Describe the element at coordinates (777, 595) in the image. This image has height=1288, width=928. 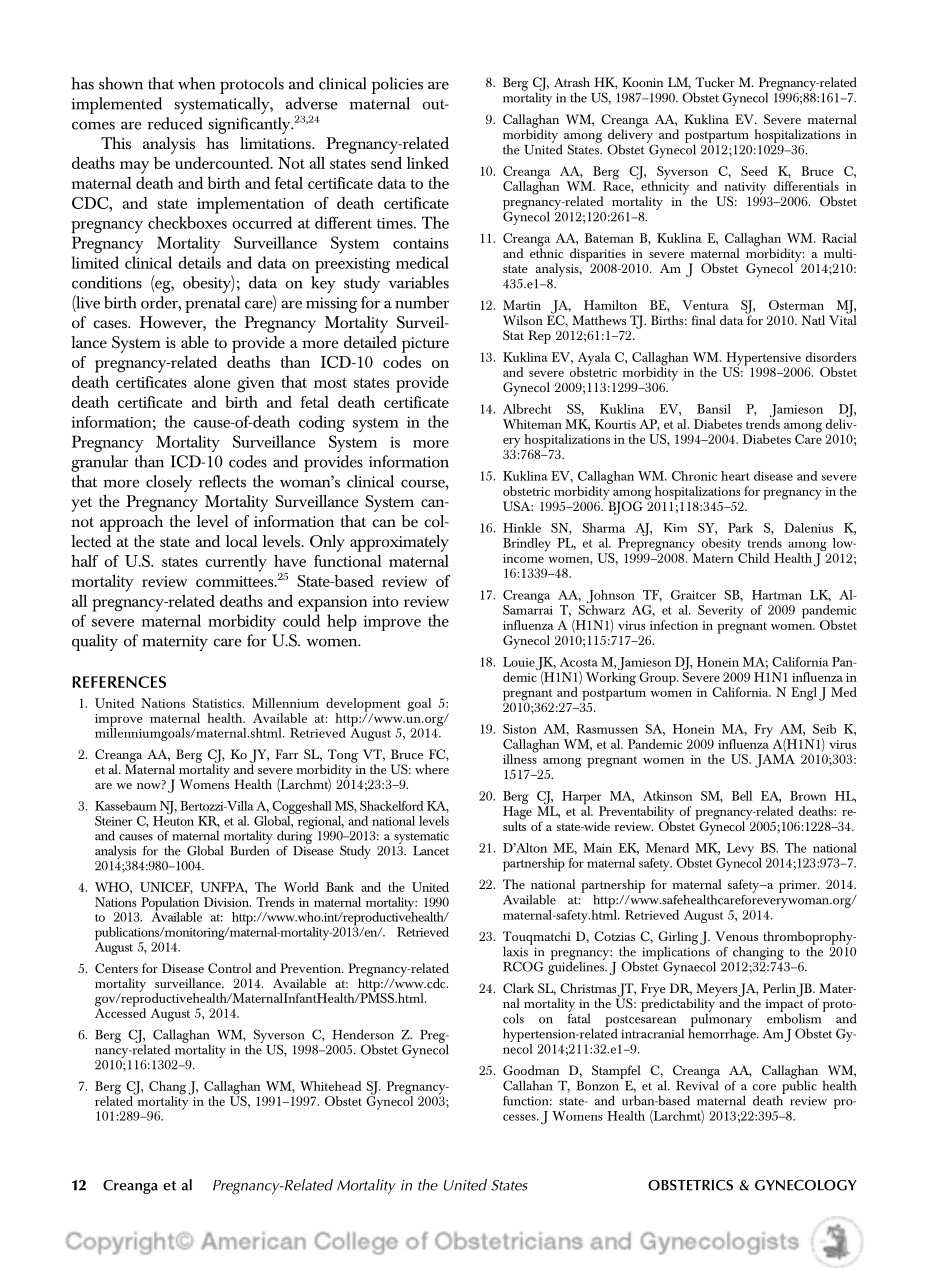
I see `Hartman` at that location.
